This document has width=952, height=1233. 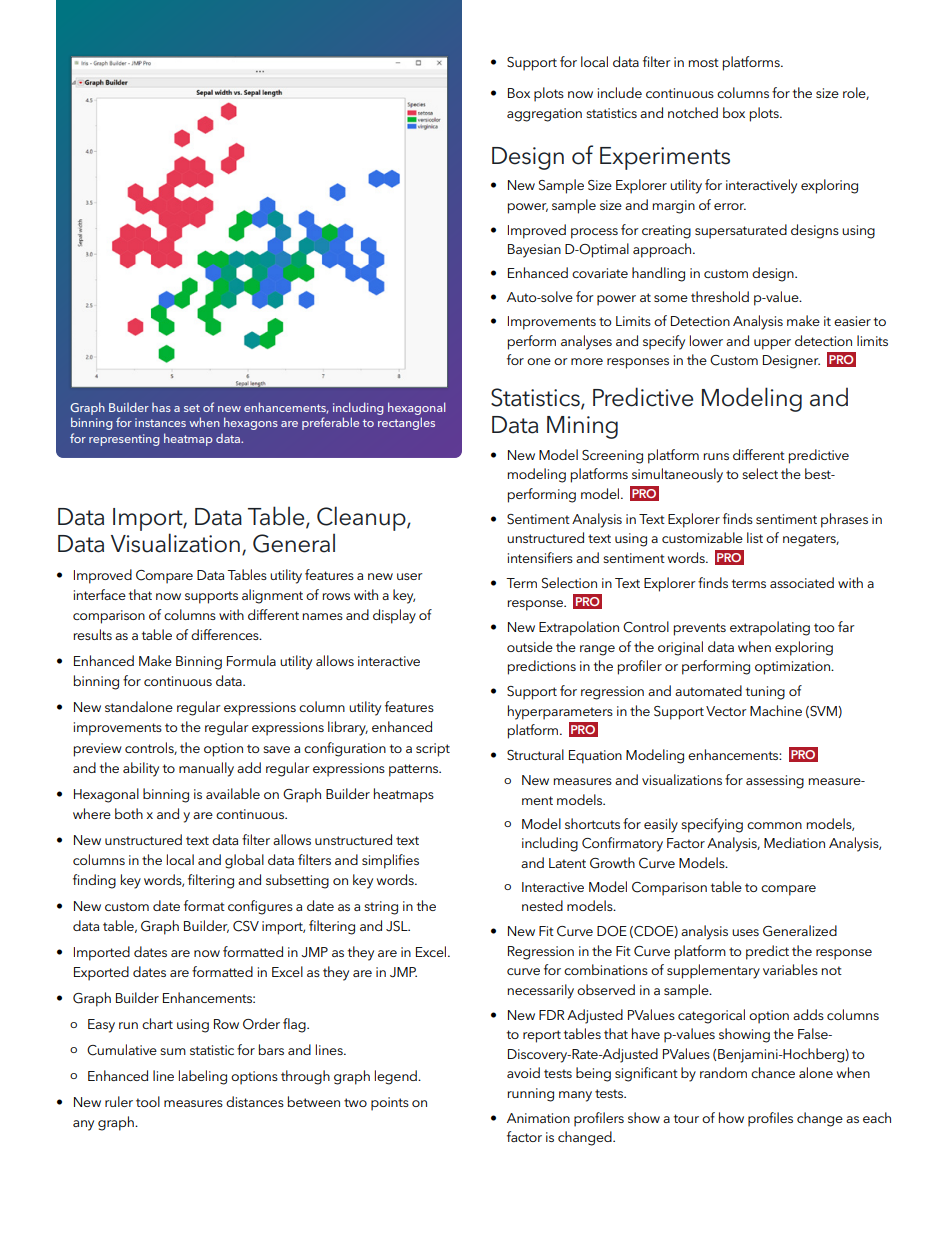 I want to click on runs, so click(x=716, y=456).
